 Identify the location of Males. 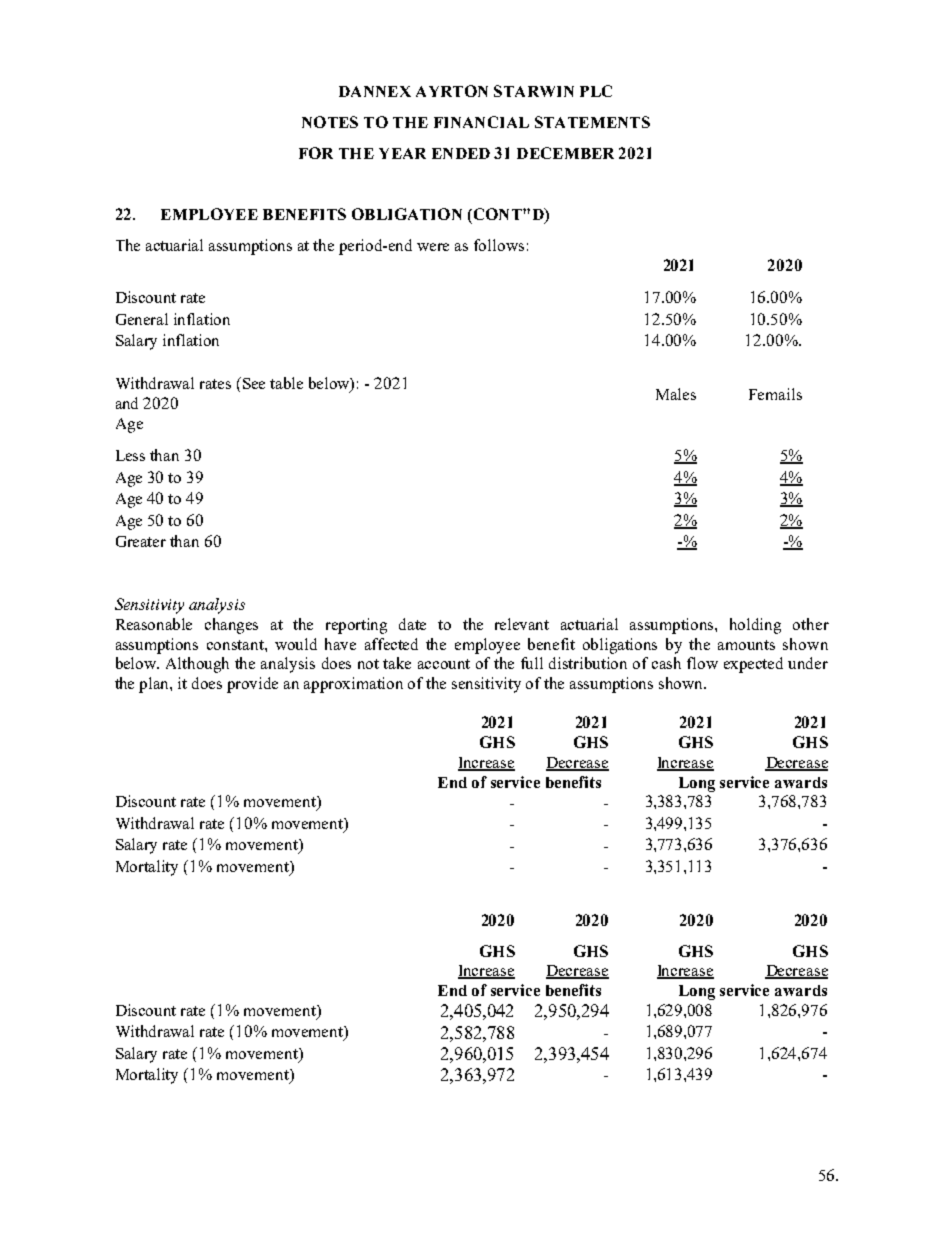
(676, 394).
